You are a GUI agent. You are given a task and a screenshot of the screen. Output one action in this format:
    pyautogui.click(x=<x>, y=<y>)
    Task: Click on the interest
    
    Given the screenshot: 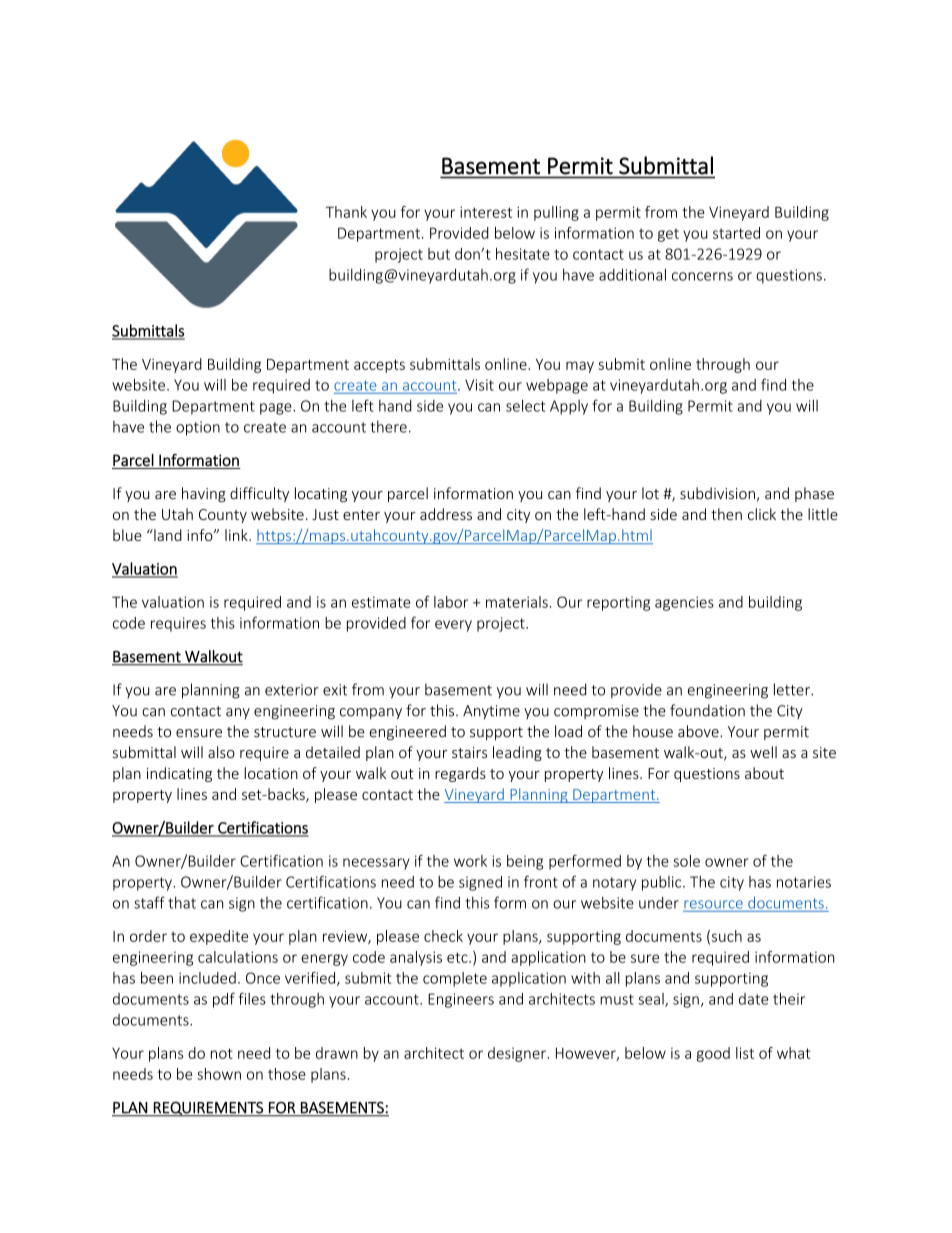 What is the action you would take?
    pyautogui.click(x=486, y=212)
